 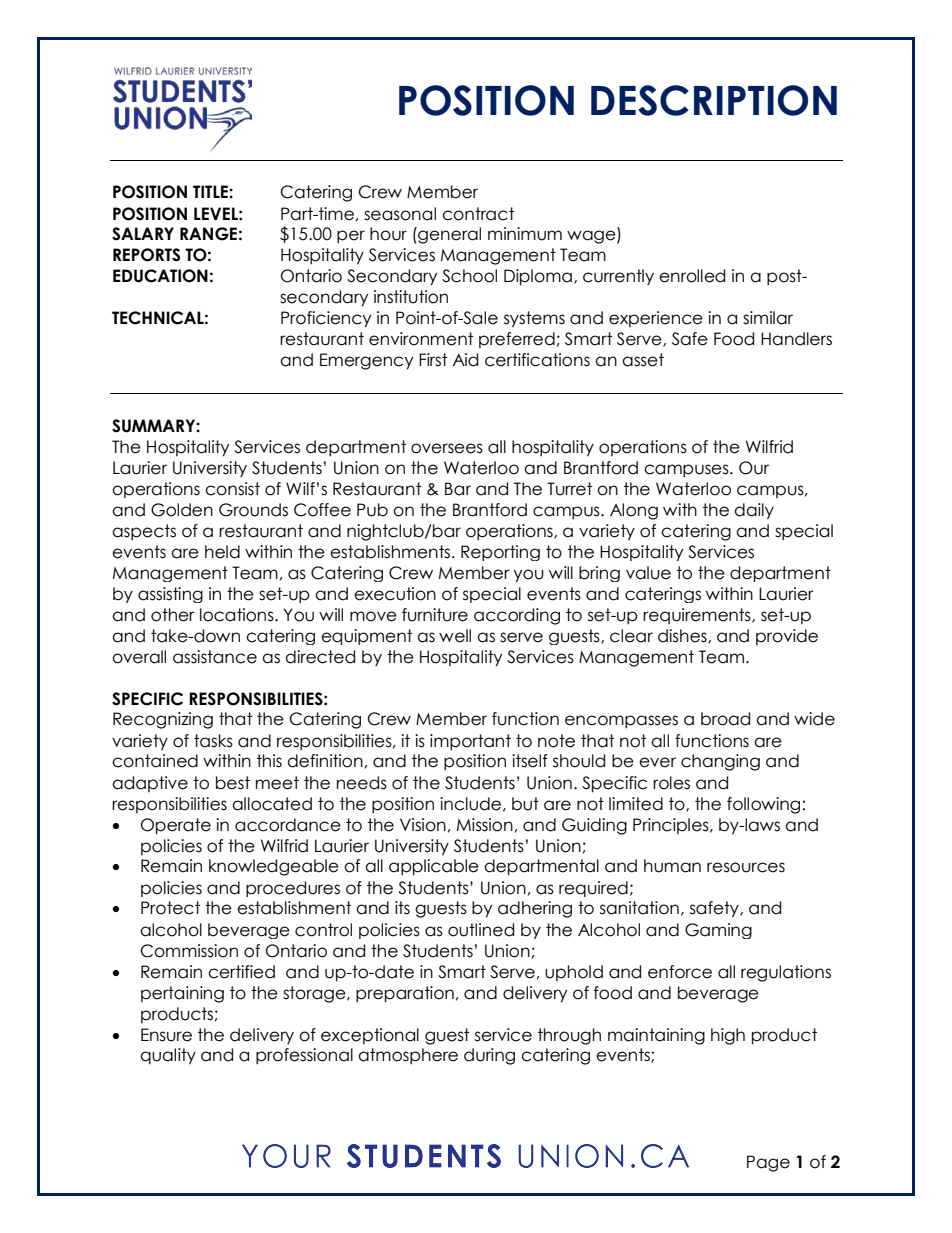 What do you see at coordinates (434, 867) in the screenshot?
I see `applicable` at bounding box center [434, 867].
